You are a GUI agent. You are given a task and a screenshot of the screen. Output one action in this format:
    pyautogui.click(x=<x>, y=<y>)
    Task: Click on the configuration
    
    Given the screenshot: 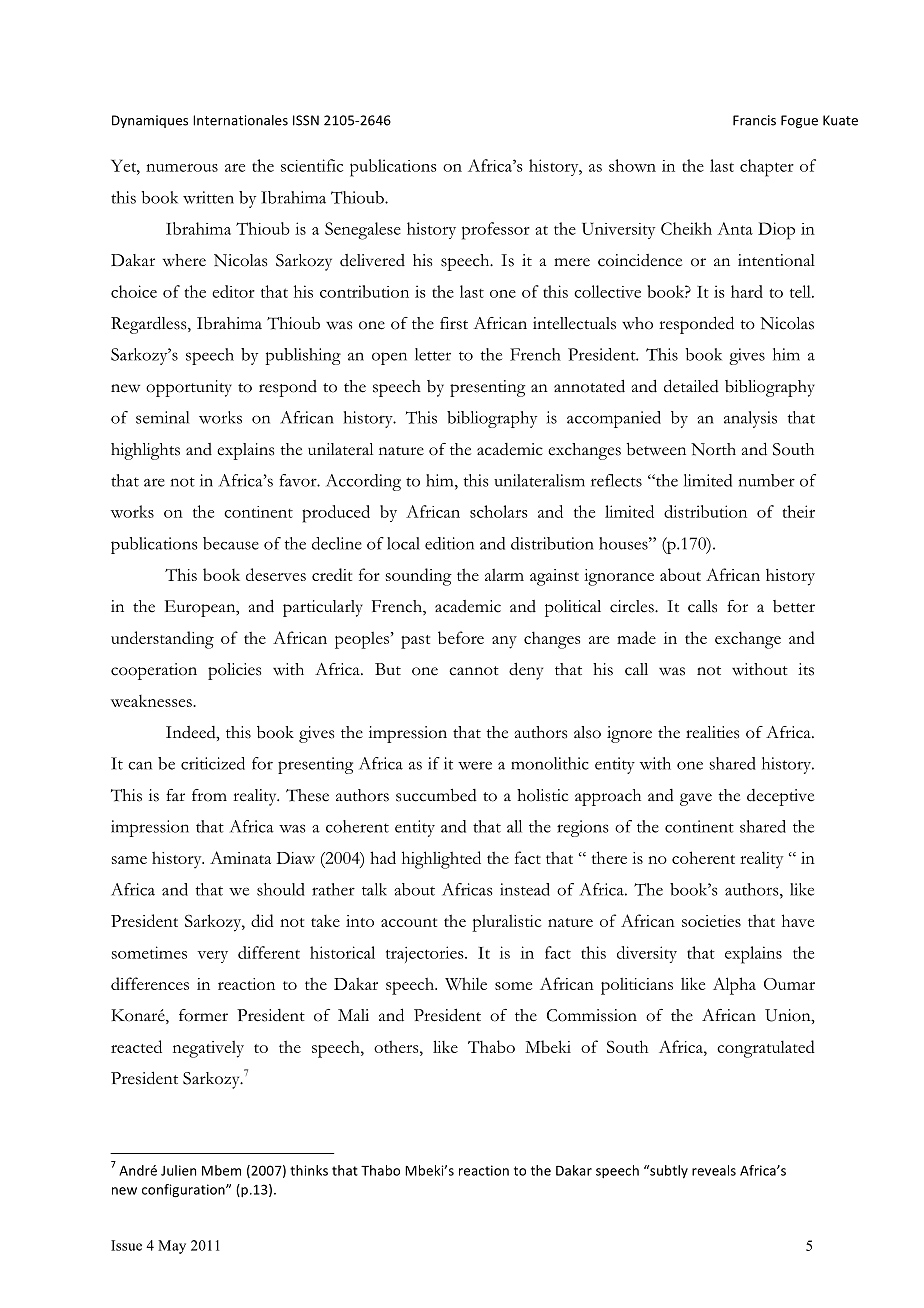 What is the action you would take?
    pyautogui.click(x=184, y=1191)
